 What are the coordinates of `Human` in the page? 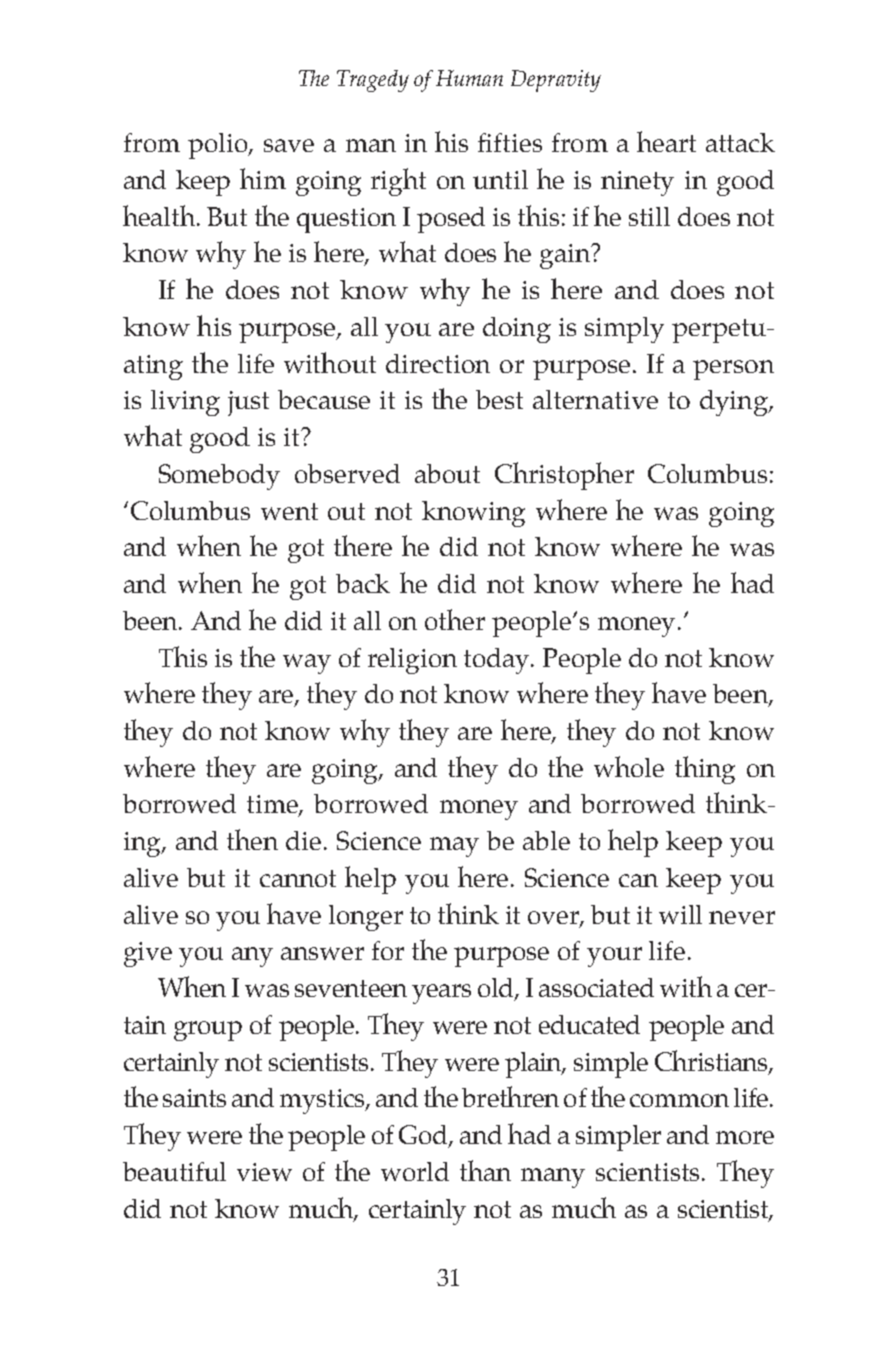 It's located at (469, 78).
